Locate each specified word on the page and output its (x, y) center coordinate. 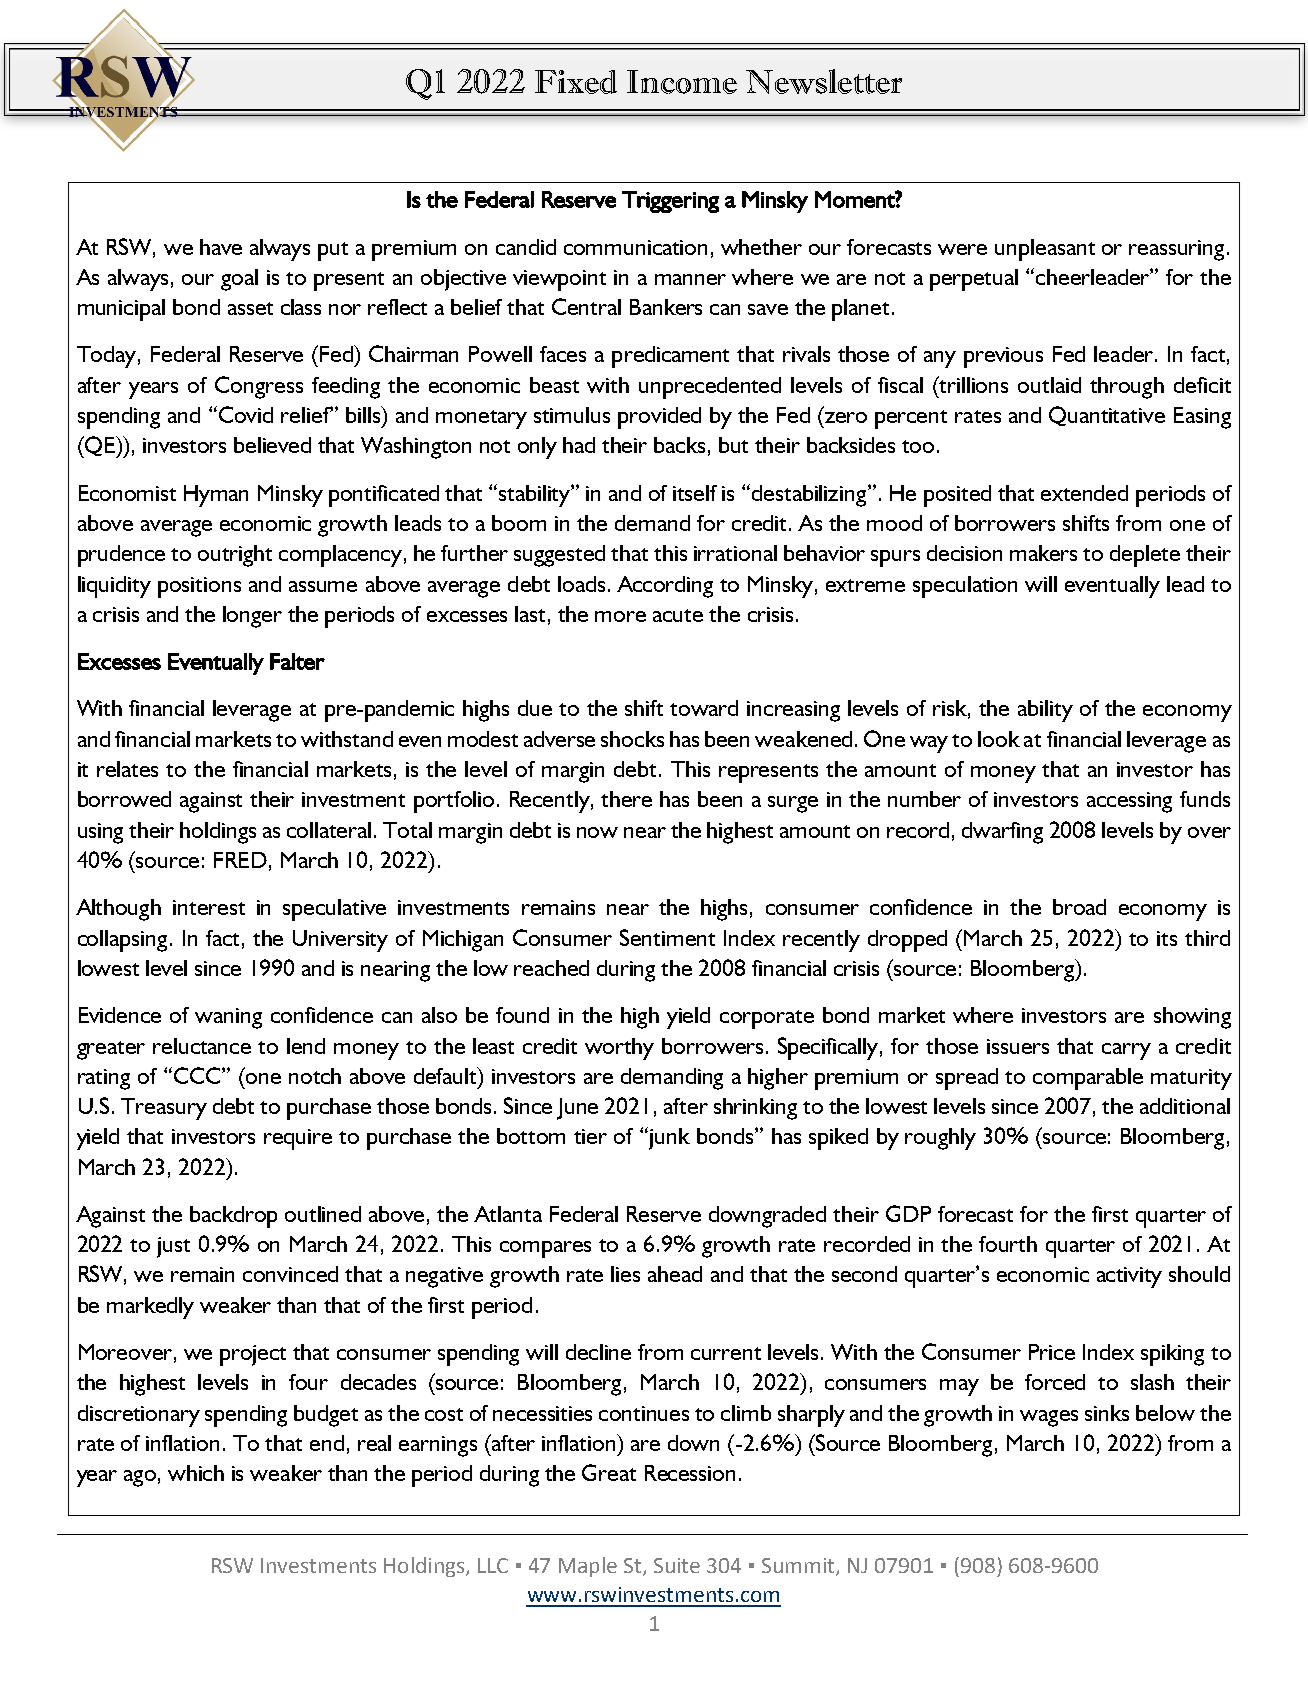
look (999, 739)
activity (1129, 1277)
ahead (675, 1274)
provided (659, 418)
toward (704, 708)
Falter (297, 661)
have (221, 247)
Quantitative (1107, 416)
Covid (244, 414)
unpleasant (1045, 250)
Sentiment (667, 937)
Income (682, 82)
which (196, 1473)
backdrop (233, 1217)
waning (228, 1018)
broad (1079, 907)
